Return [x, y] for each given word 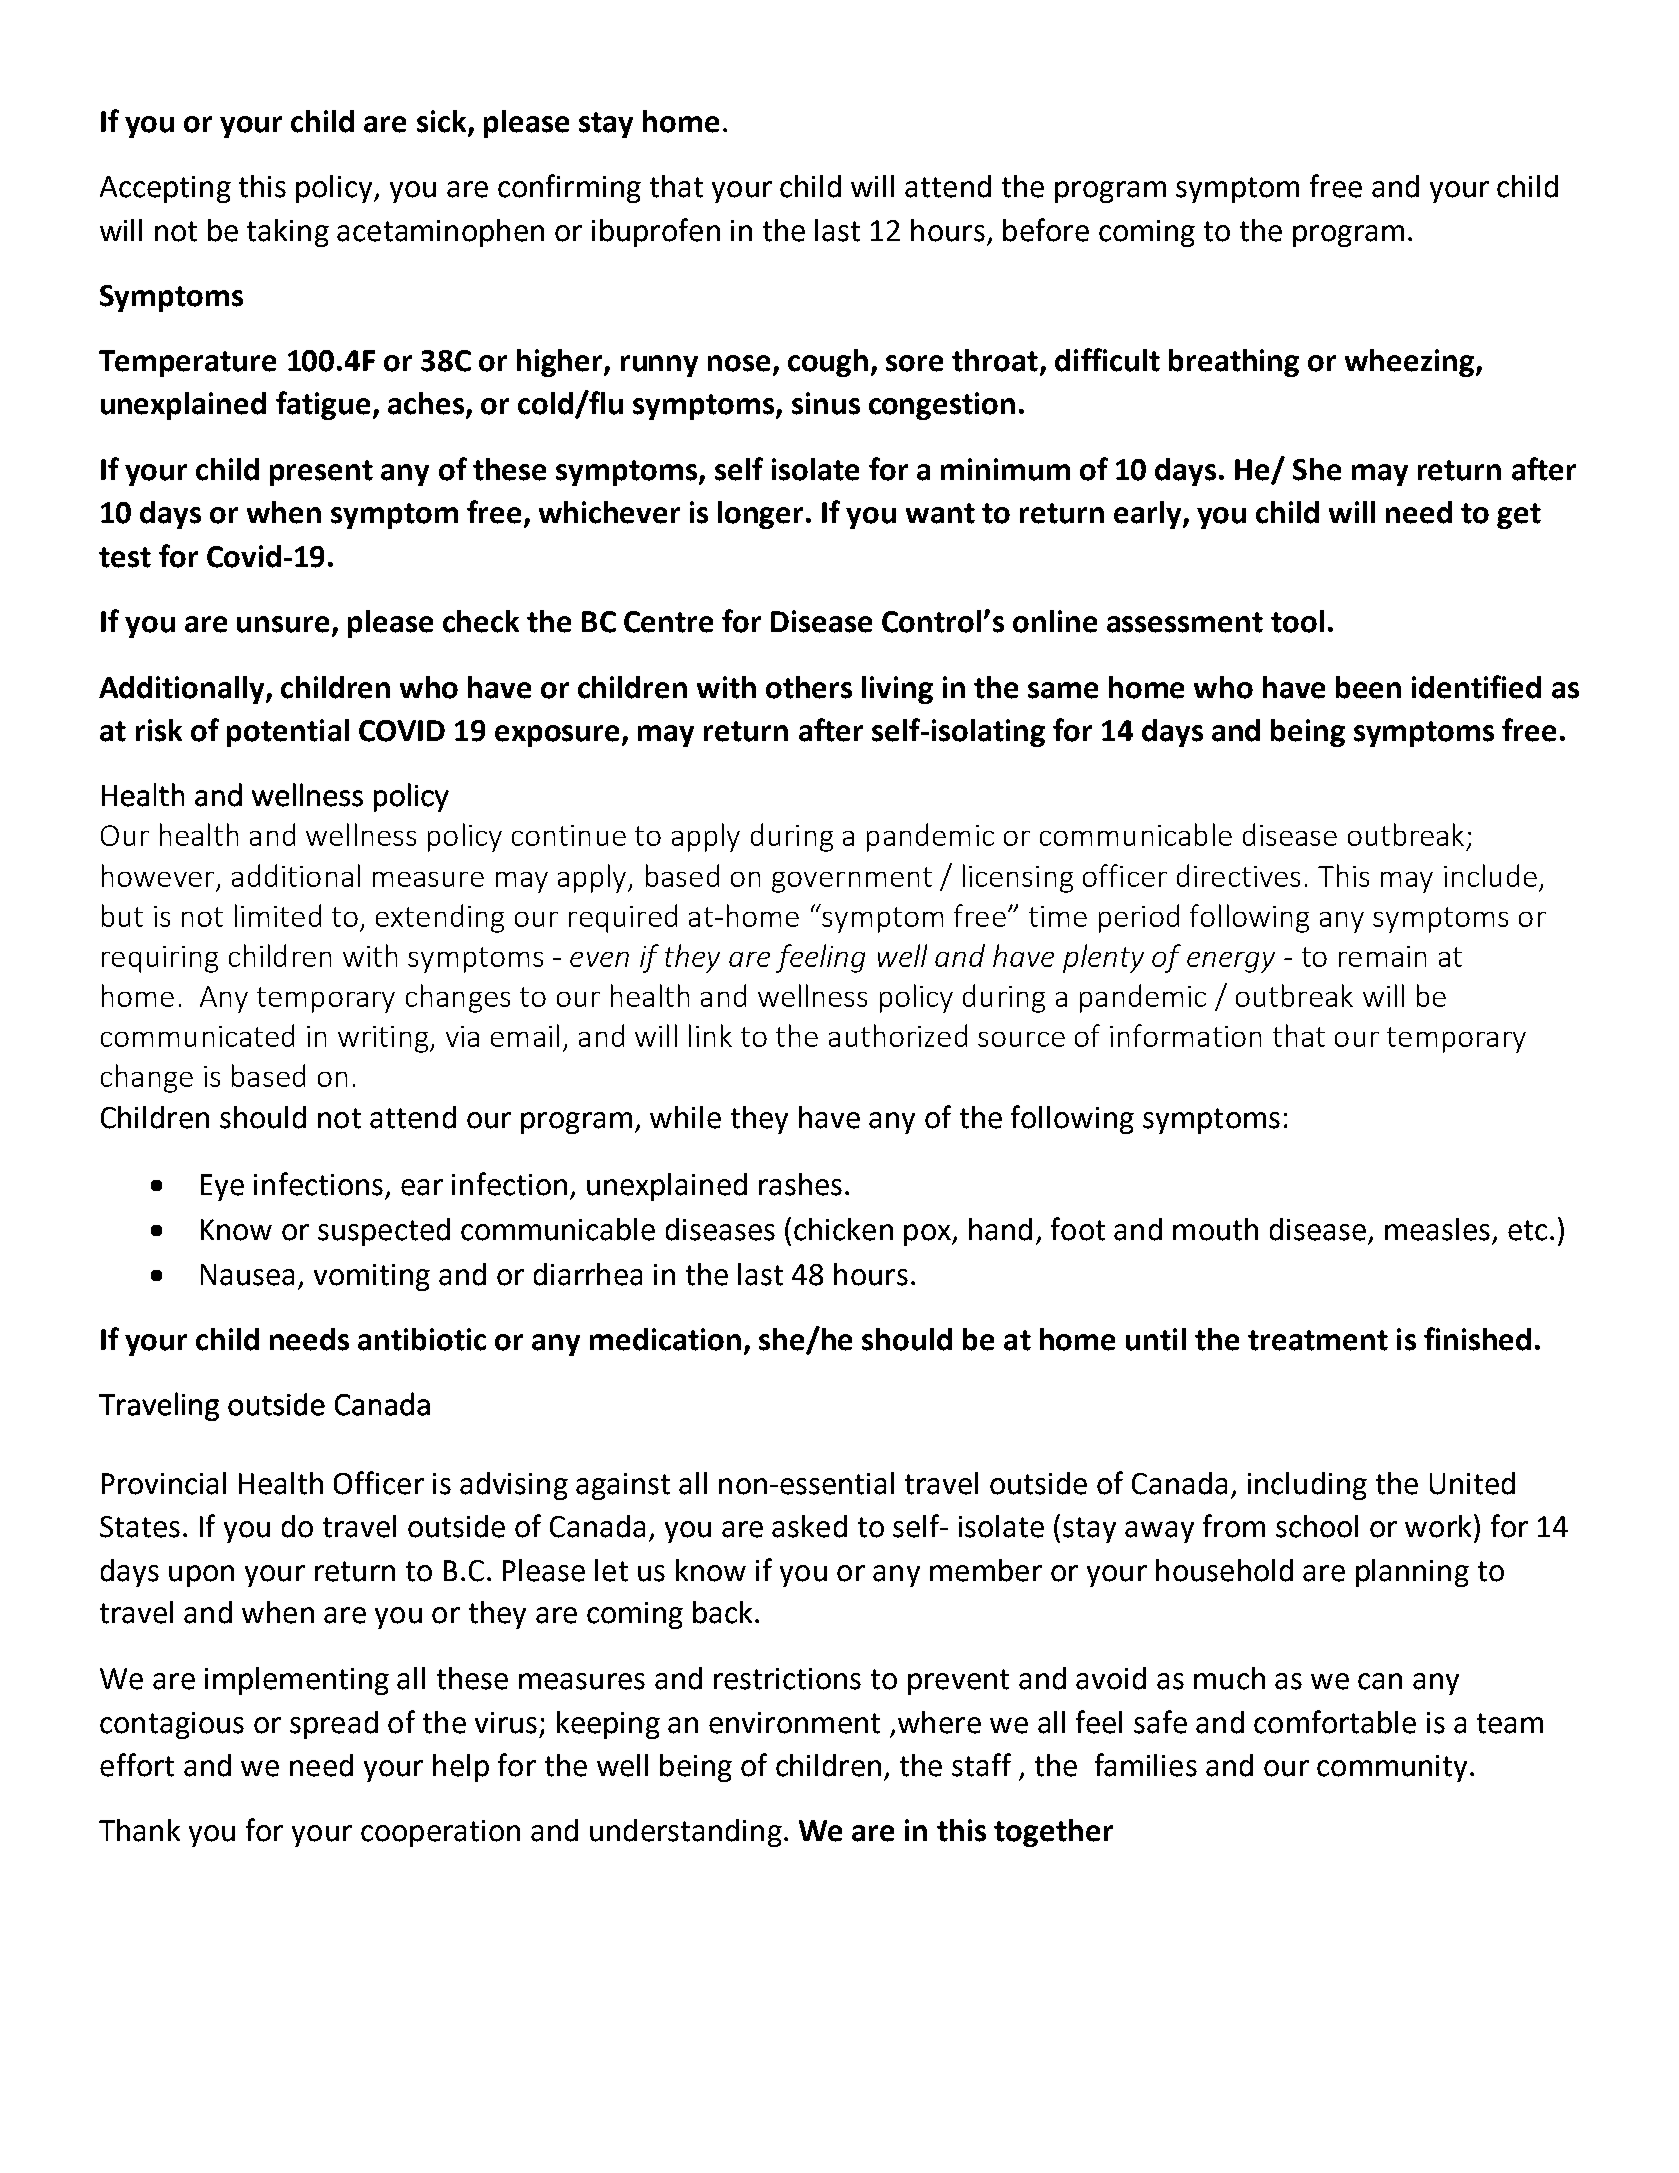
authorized [898, 1035]
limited [278, 915]
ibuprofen [656, 232]
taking [288, 233]
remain [1382, 956]
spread [334, 1725]
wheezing [1411, 363]
